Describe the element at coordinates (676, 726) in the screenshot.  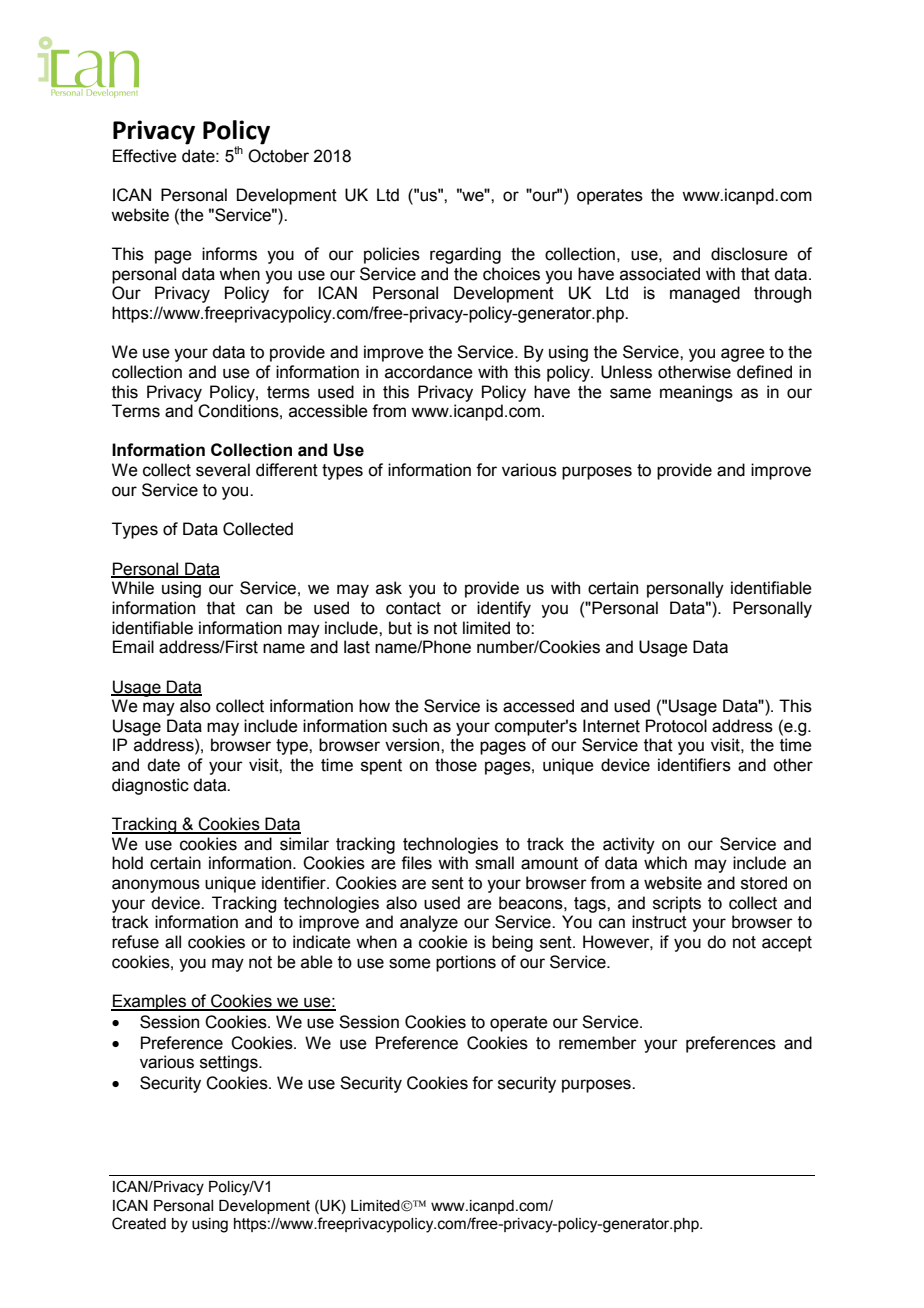
I see `Protocol` at that location.
